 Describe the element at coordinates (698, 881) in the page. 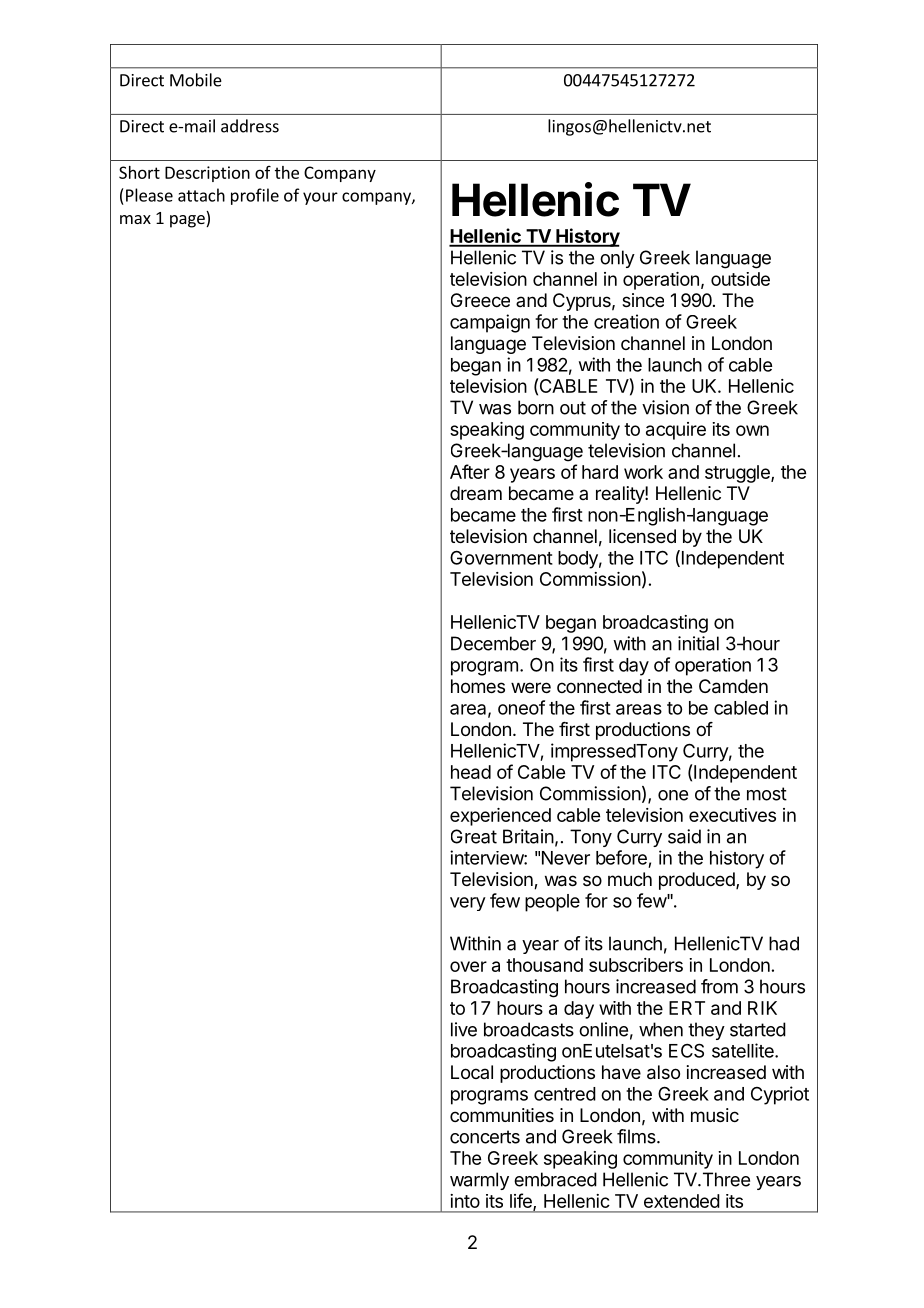

I see `produced` at that location.
